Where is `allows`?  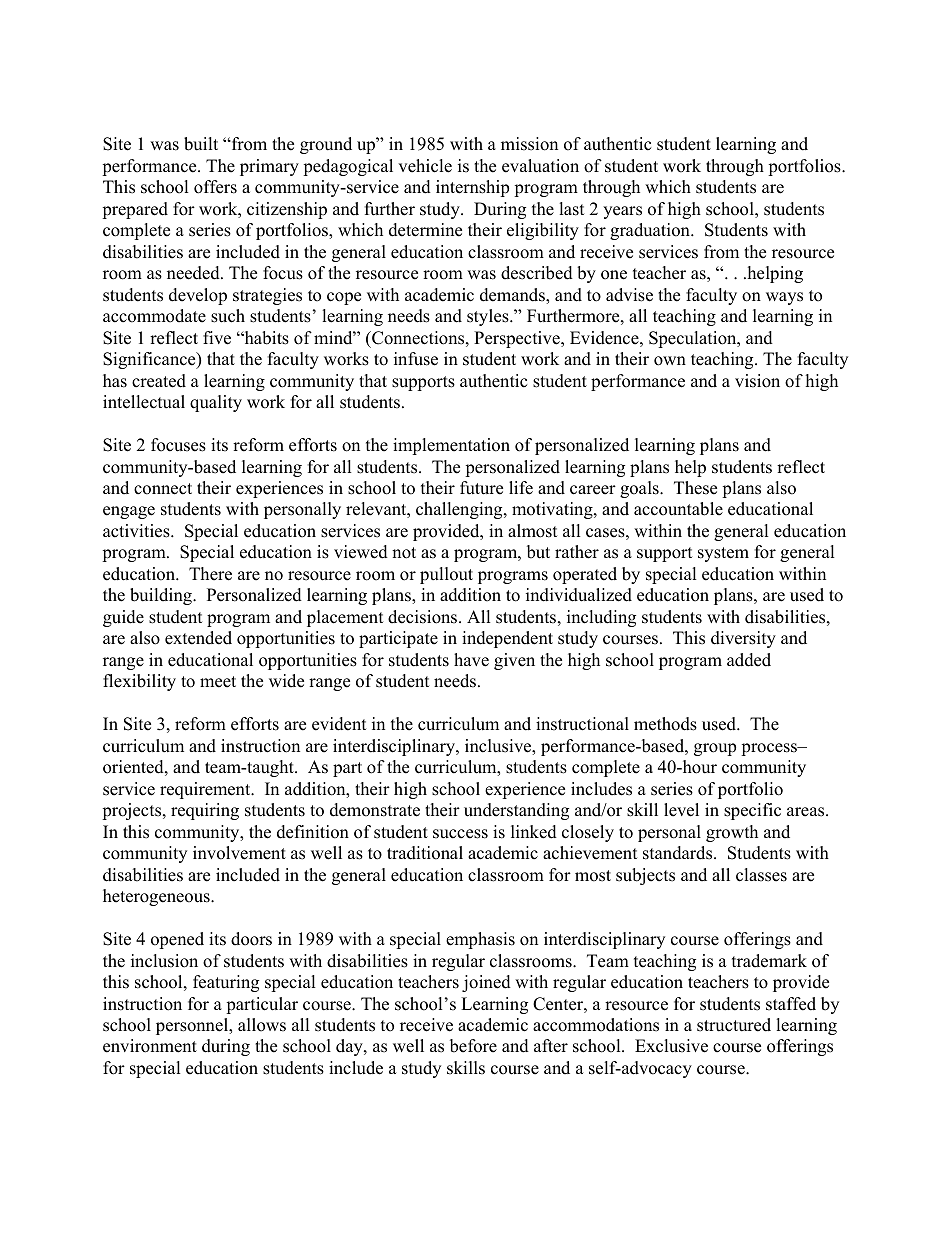 allows is located at coordinates (262, 1025).
